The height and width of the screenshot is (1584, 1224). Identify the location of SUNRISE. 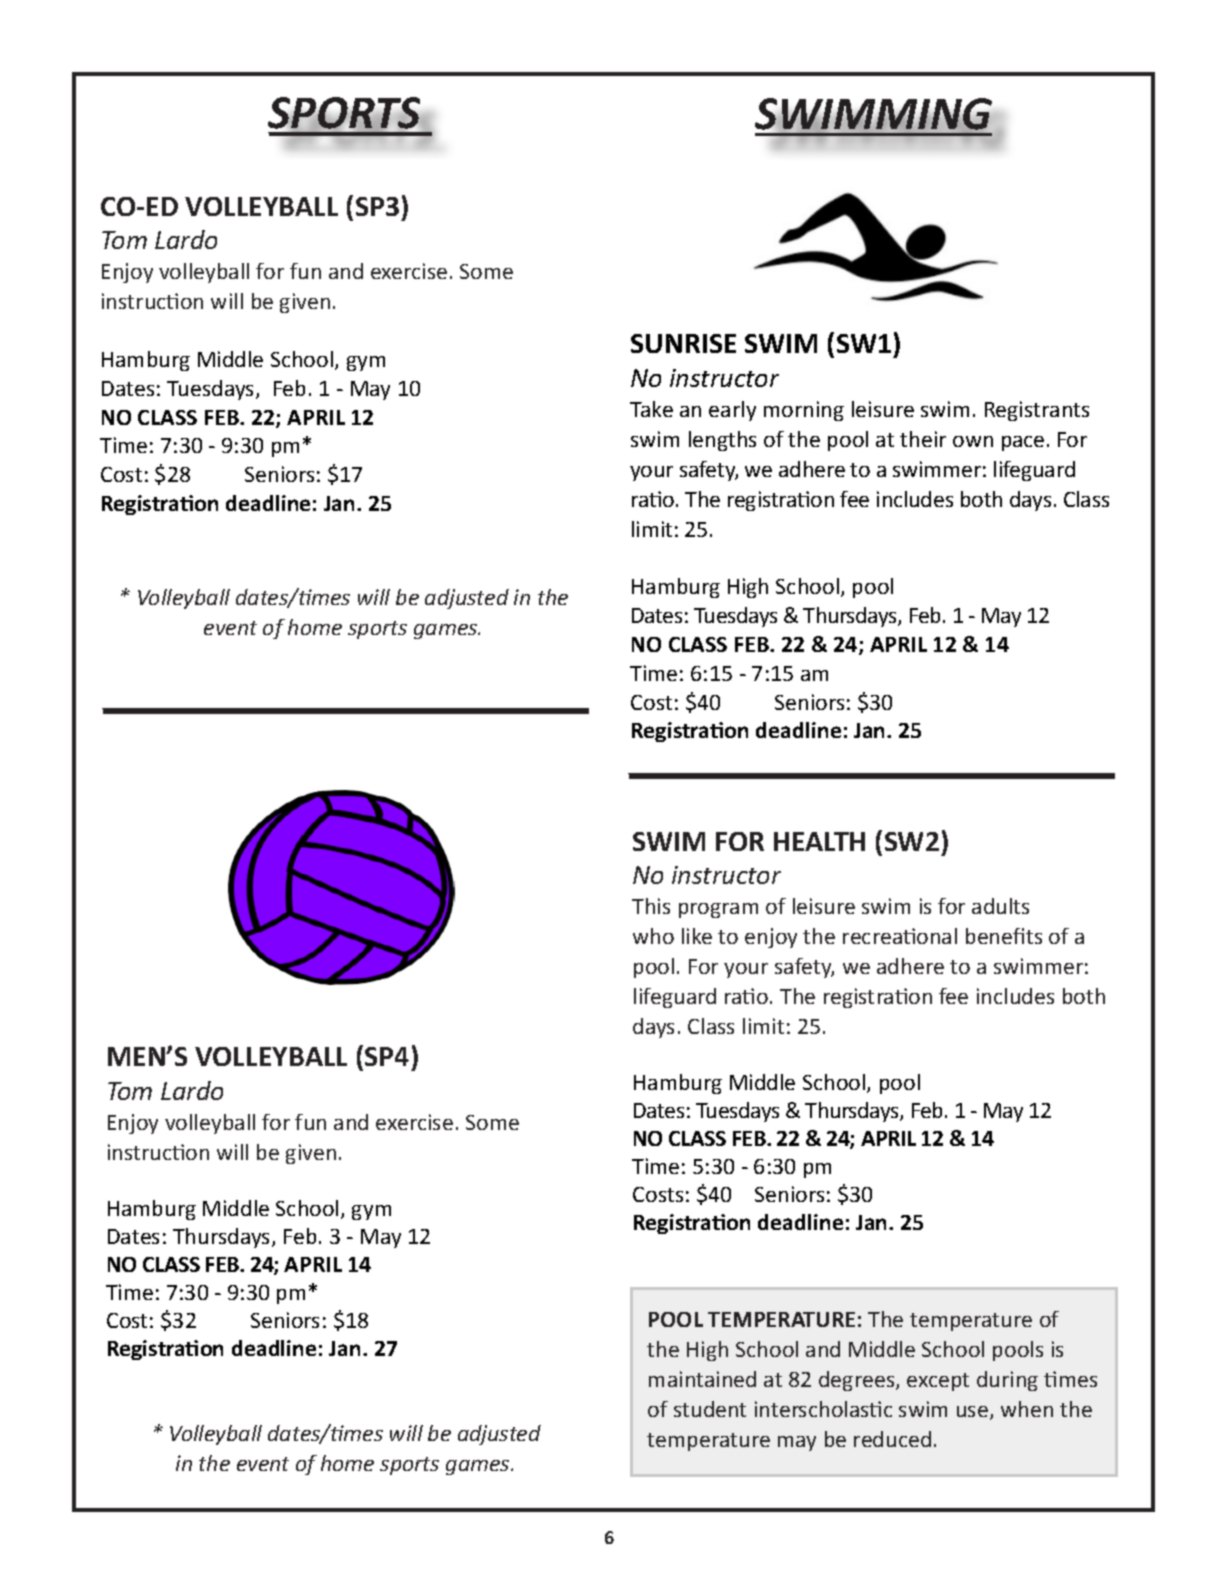
(683, 343).
